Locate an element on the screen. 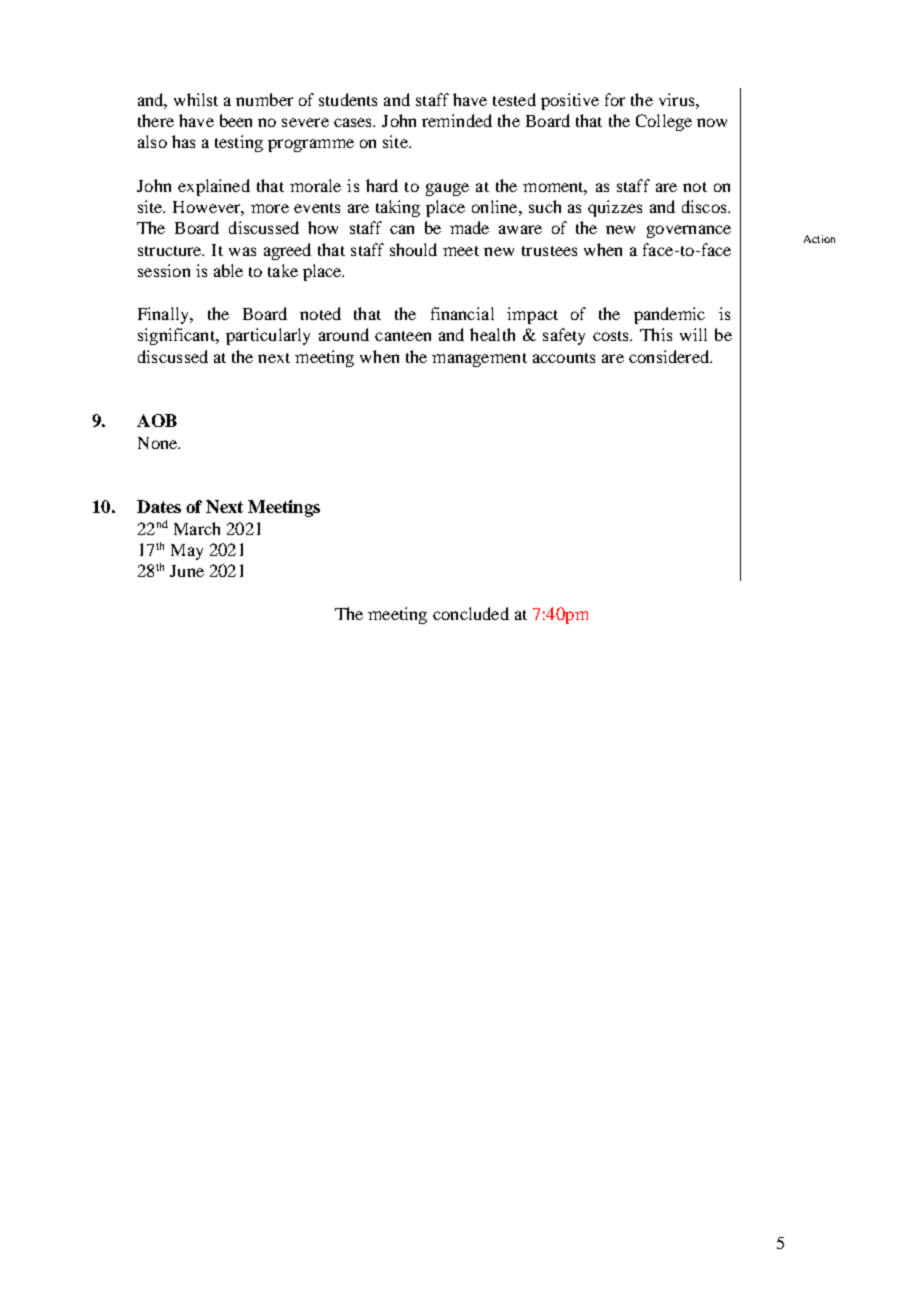 The image size is (924, 1308). reminded is located at coordinates (457, 120).
